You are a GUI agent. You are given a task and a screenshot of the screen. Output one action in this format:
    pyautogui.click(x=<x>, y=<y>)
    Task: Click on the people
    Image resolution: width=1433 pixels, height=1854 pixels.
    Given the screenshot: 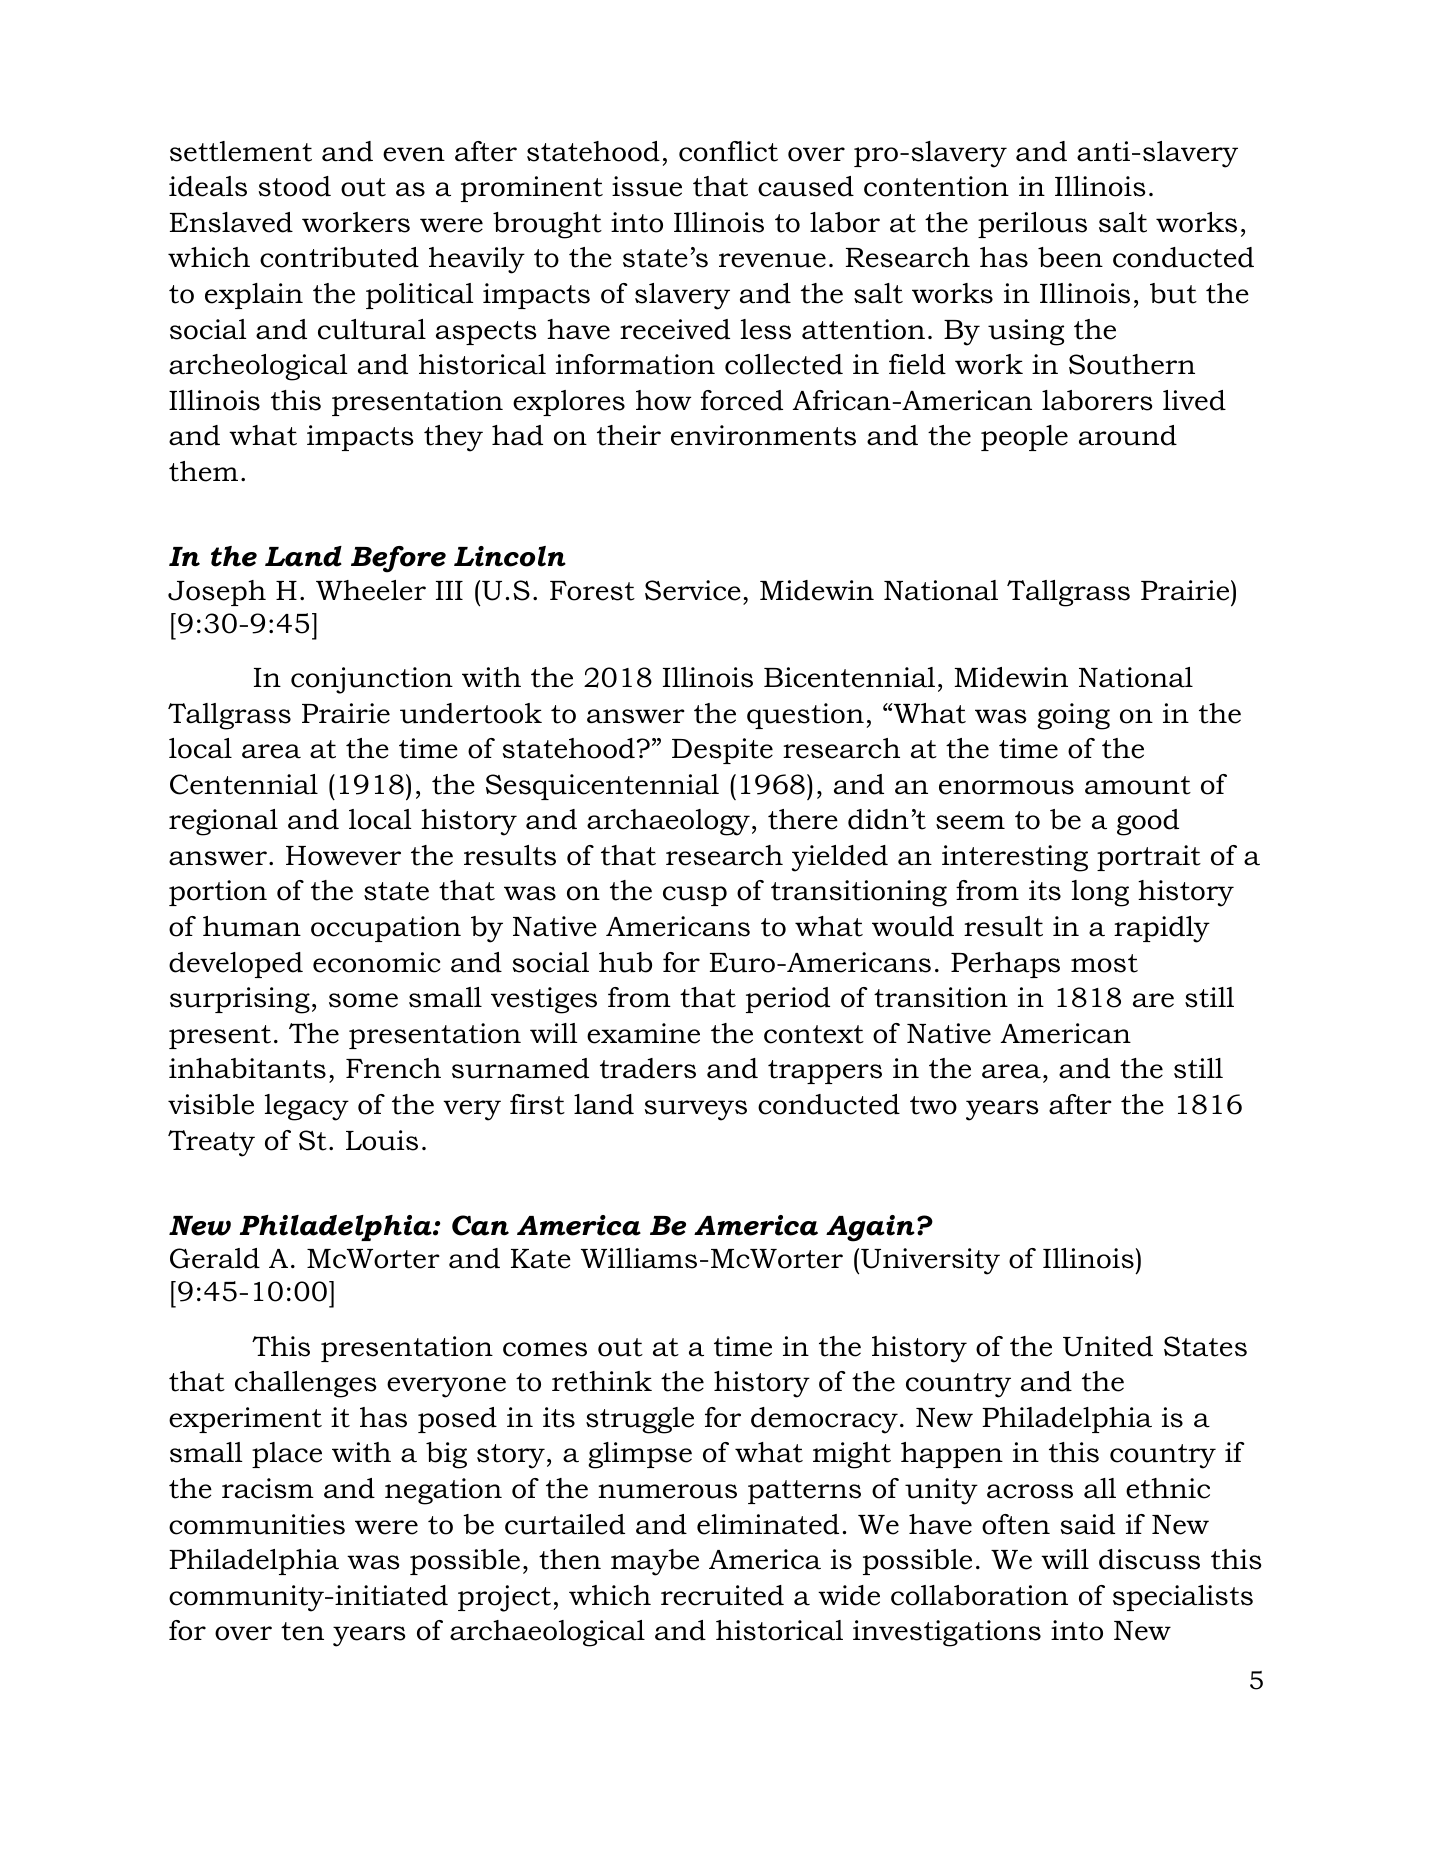 What is the action you would take?
    pyautogui.click(x=1024, y=438)
